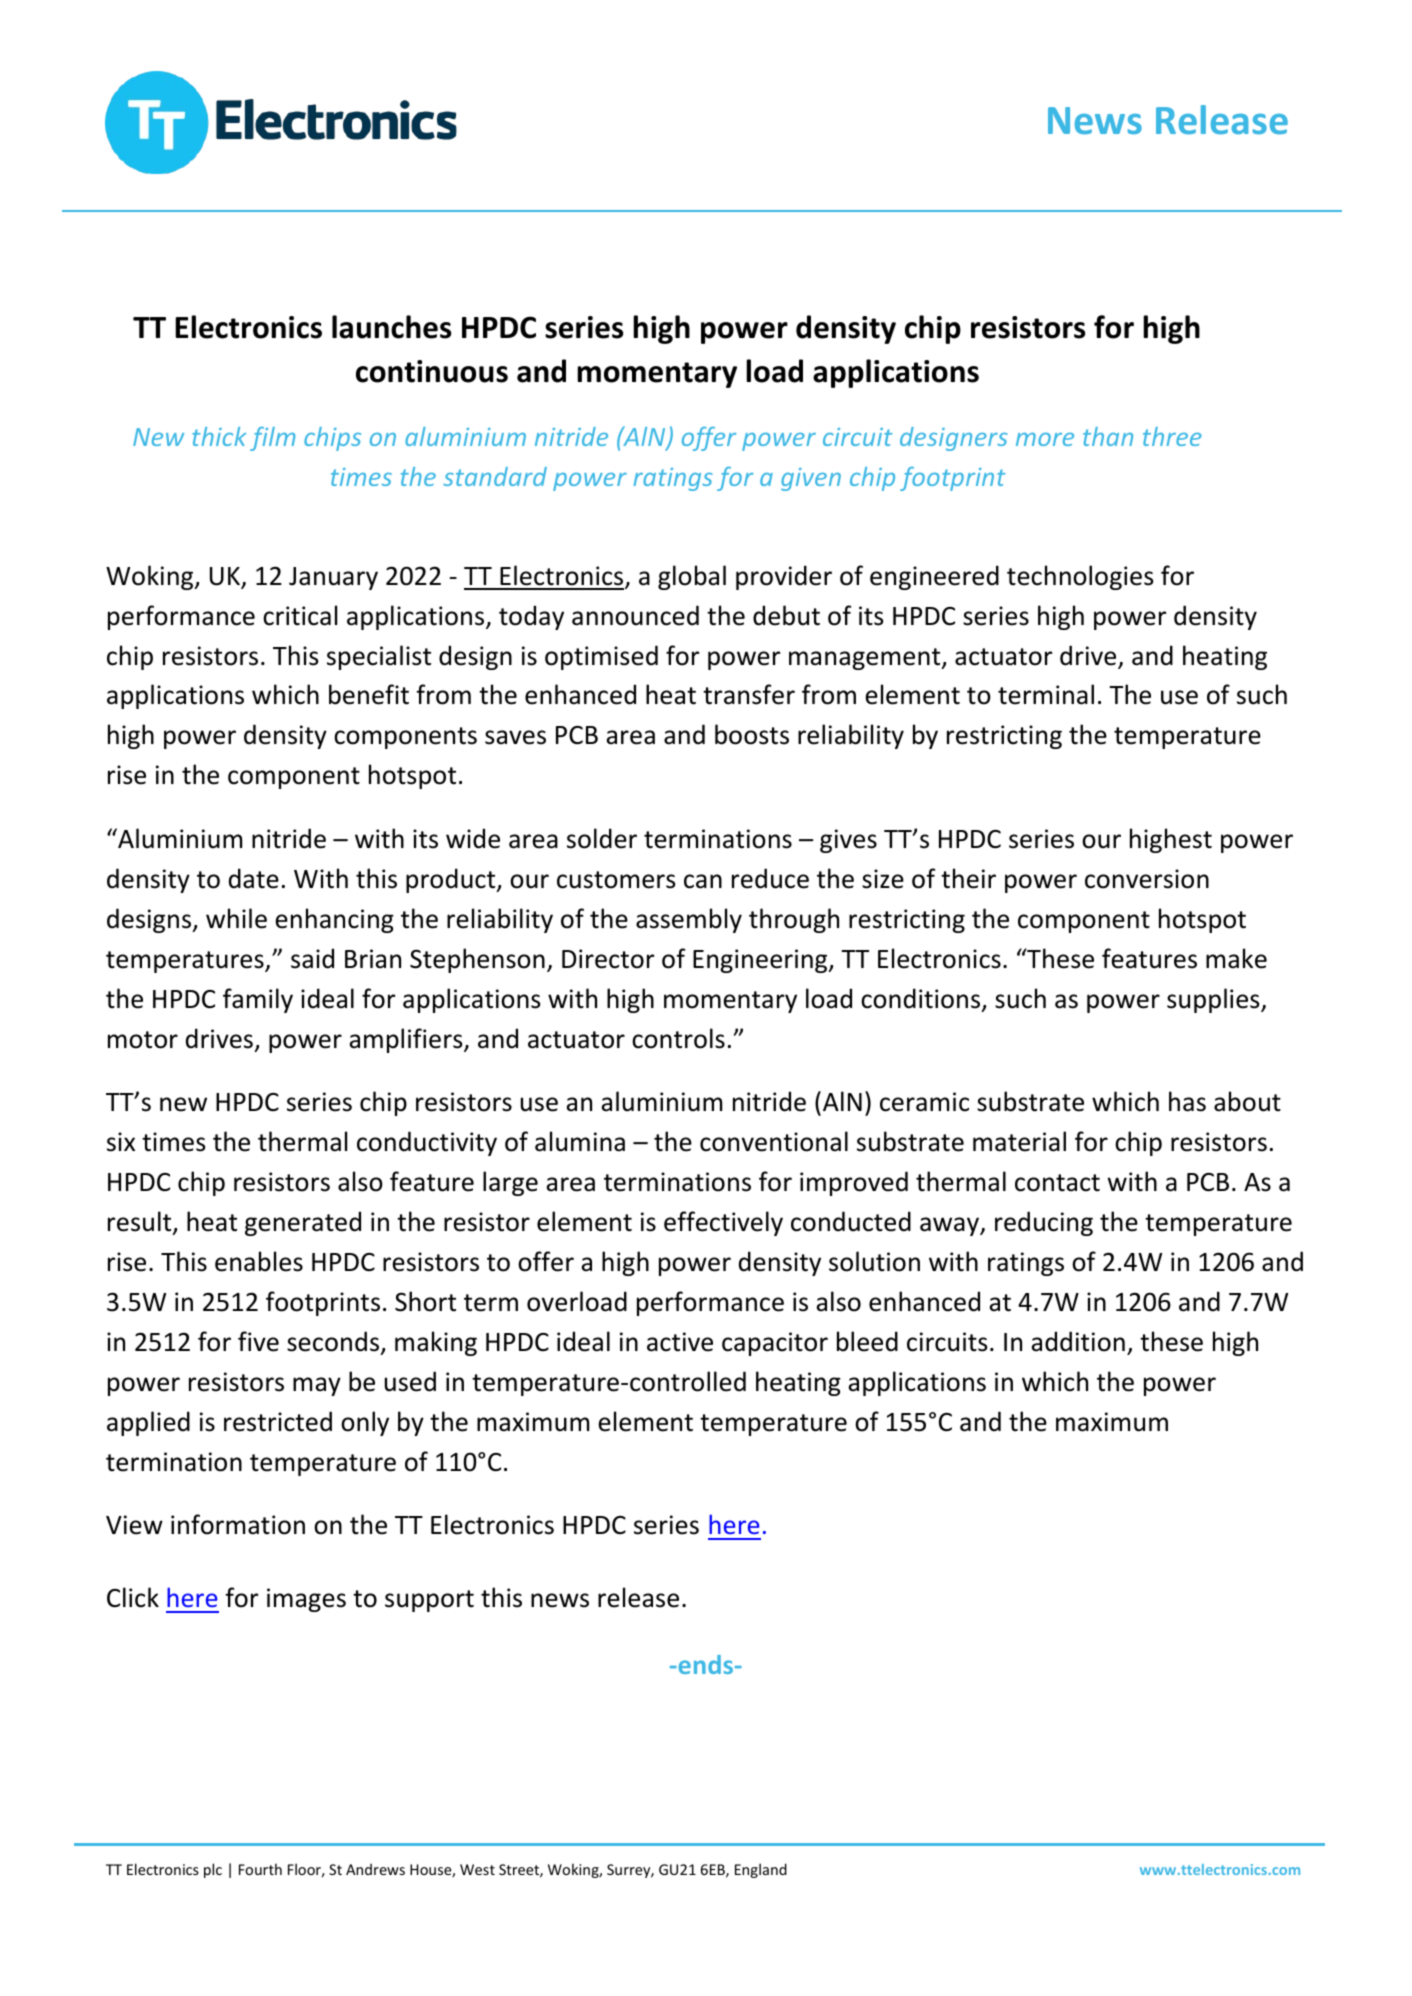  I want to click on five, so click(258, 1341).
